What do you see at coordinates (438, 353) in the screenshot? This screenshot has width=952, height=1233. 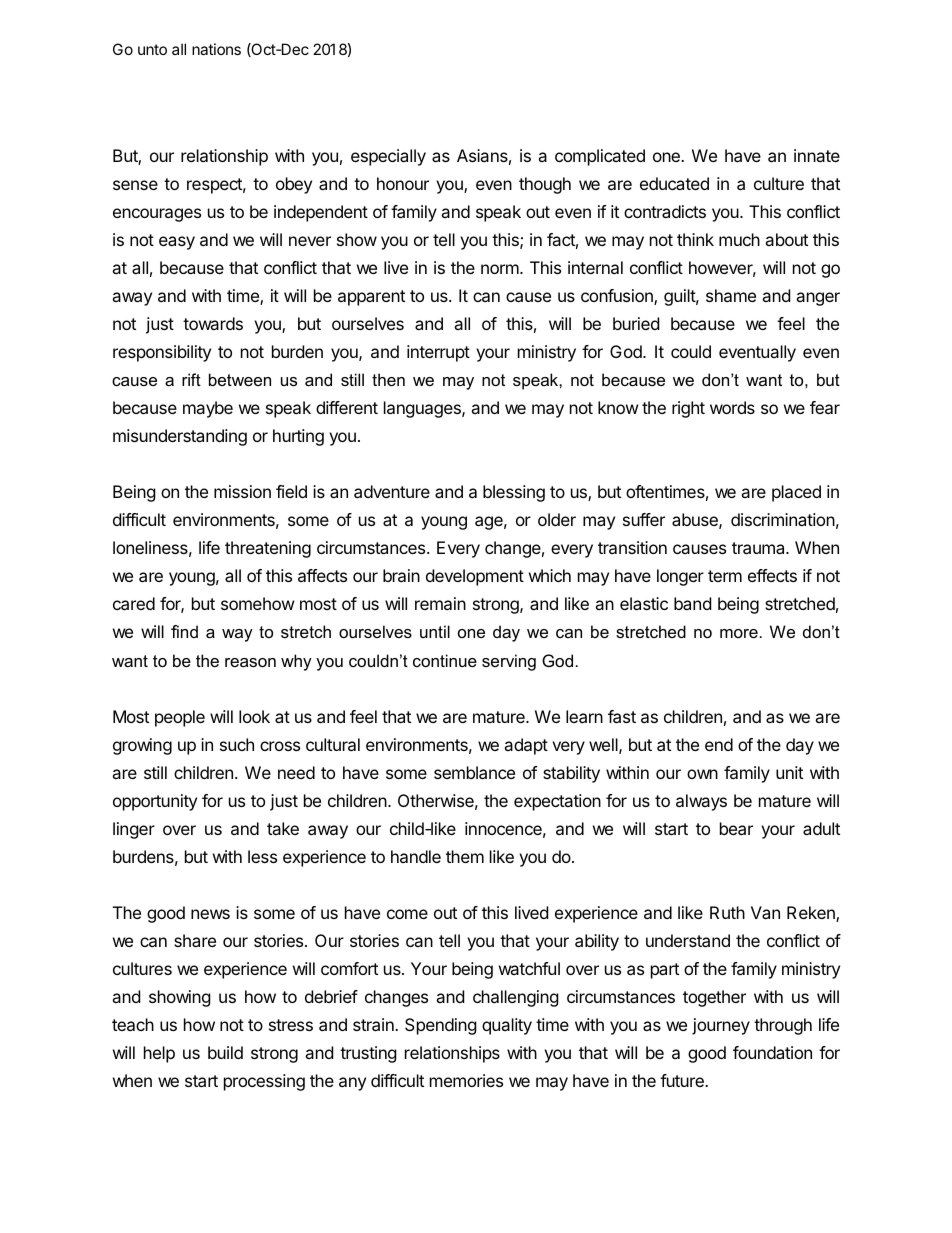 I see `interrupt` at bounding box center [438, 353].
